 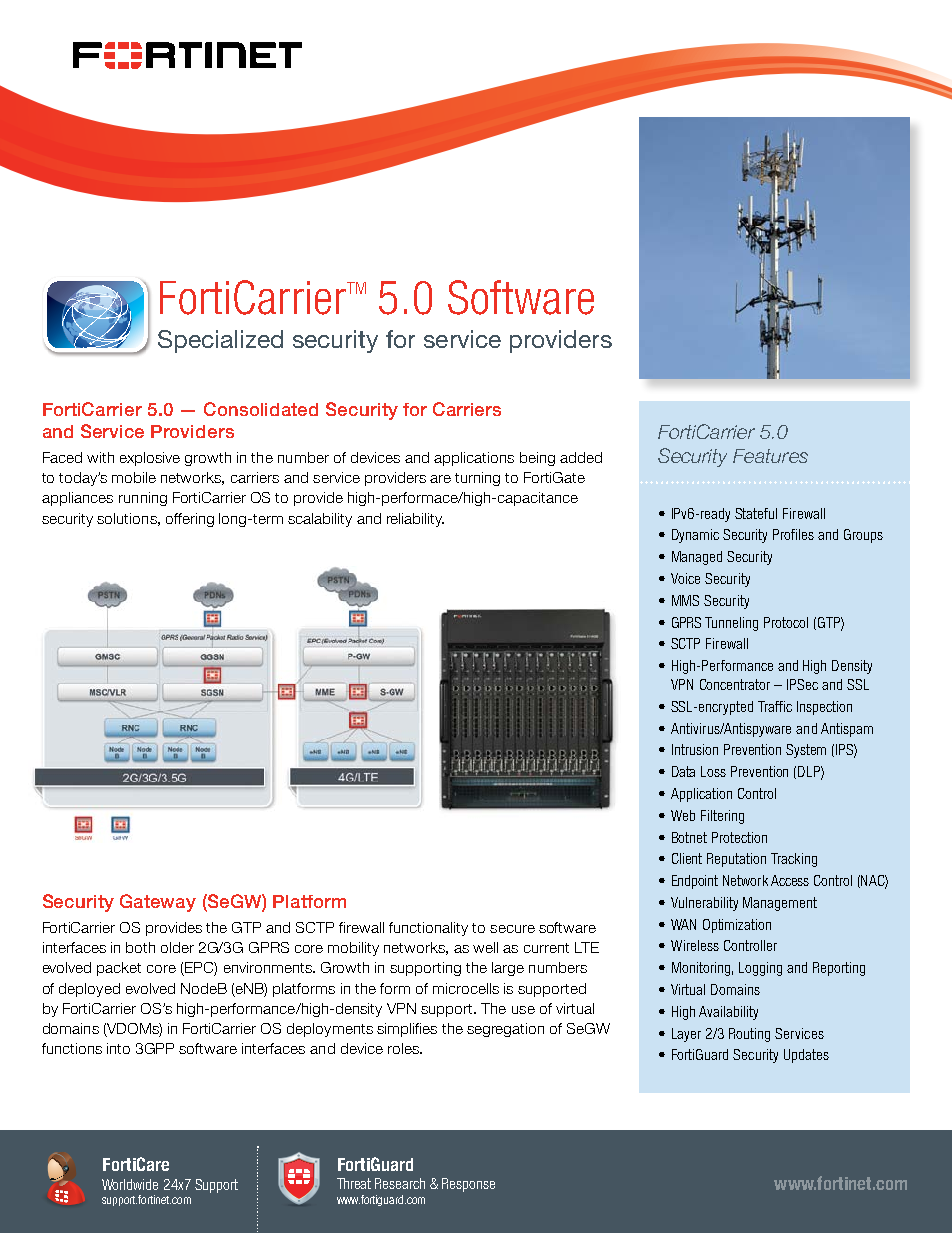 I want to click on Worldwide, so click(x=130, y=1184).
